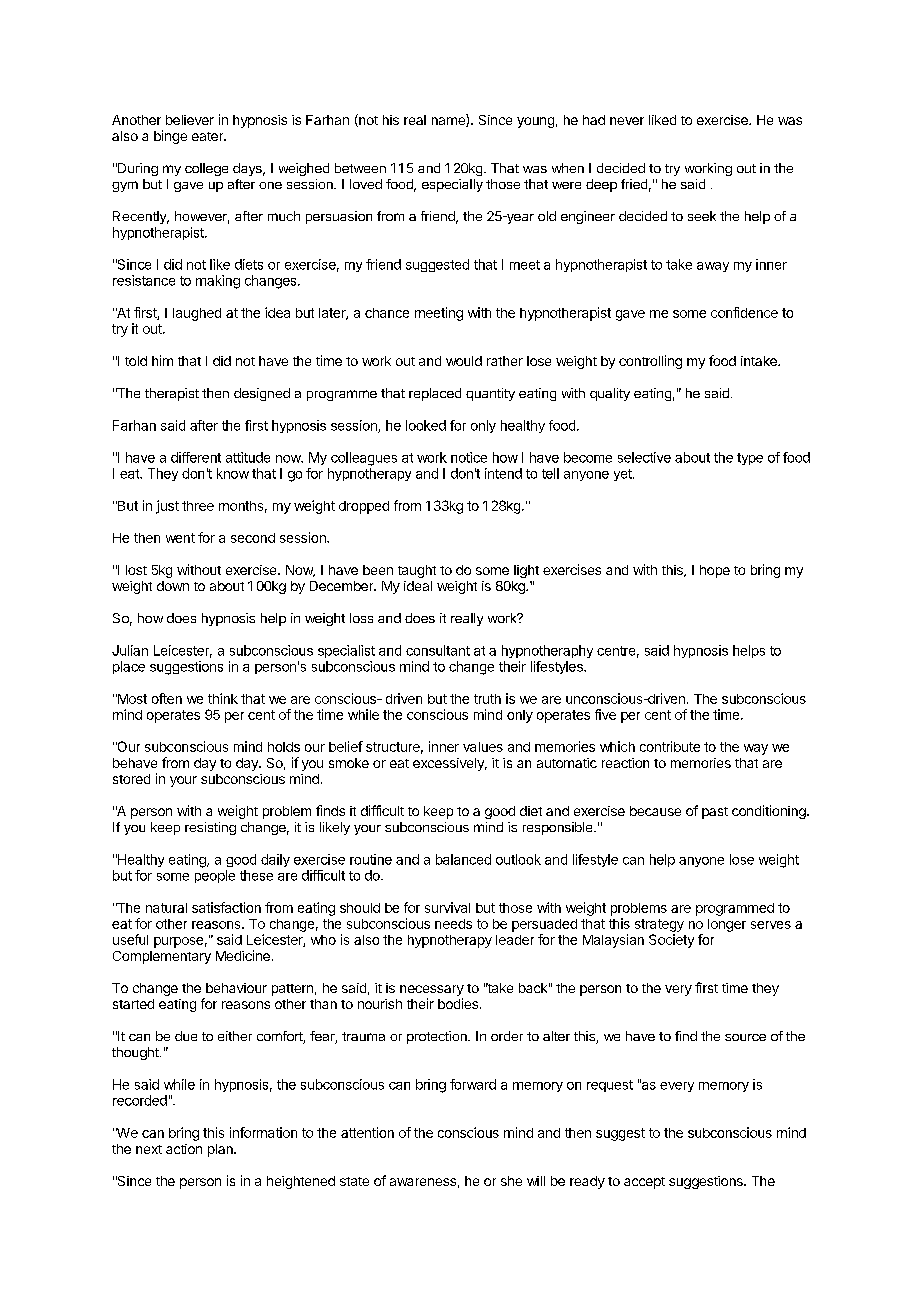 This document has width=924, height=1308. What do you see at coordinates (644, 1183) in the document?
I see `accept` at bounding box center [644, 1183].
